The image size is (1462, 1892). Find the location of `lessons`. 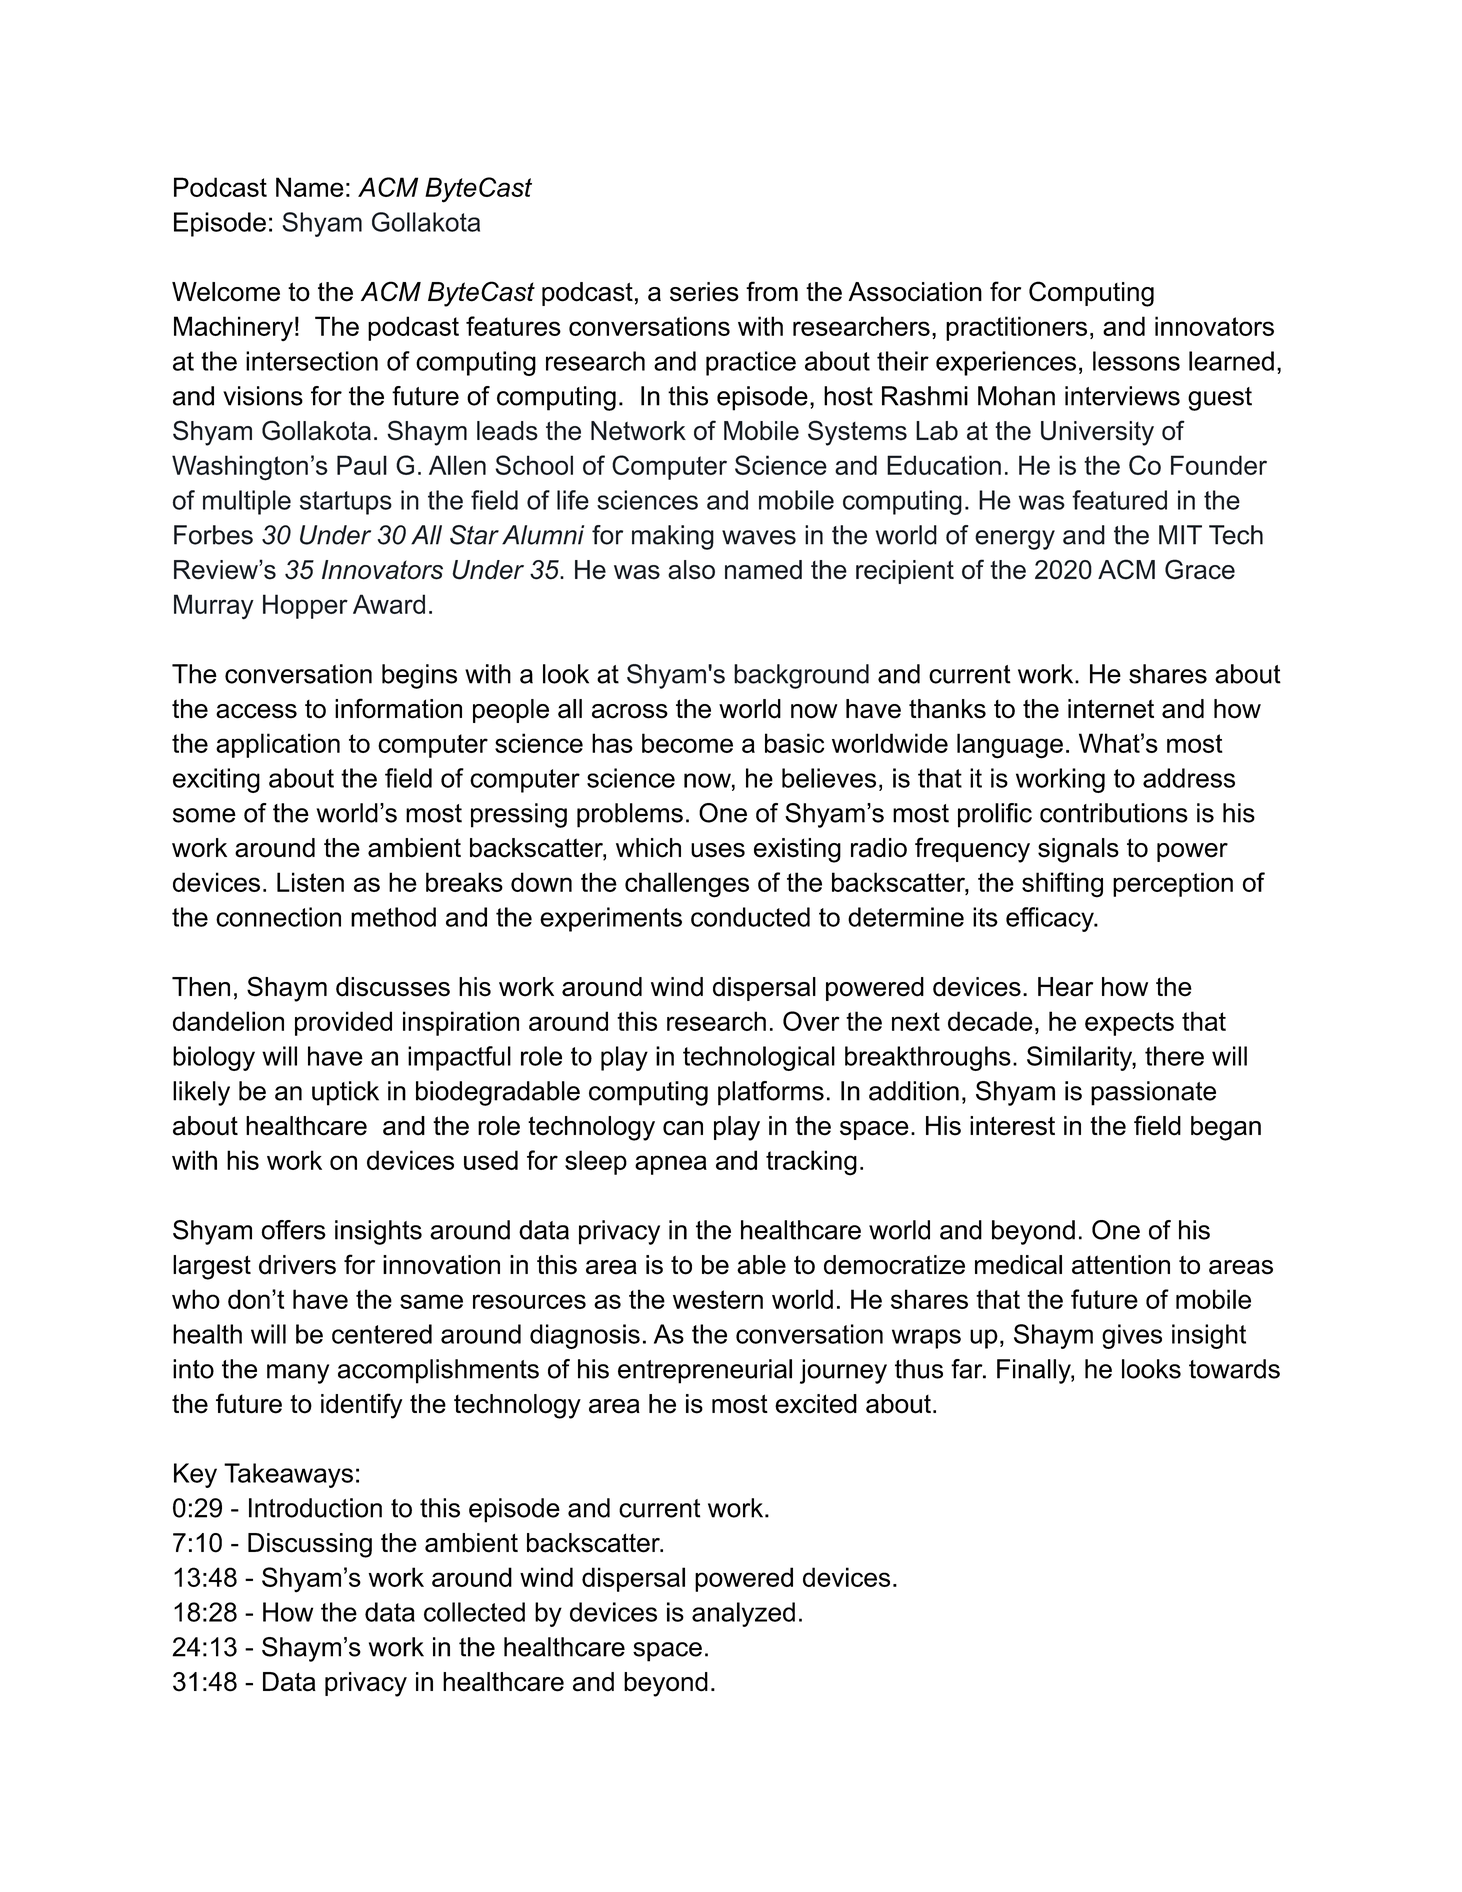

lessons is located at coordinates (1136, 361).
